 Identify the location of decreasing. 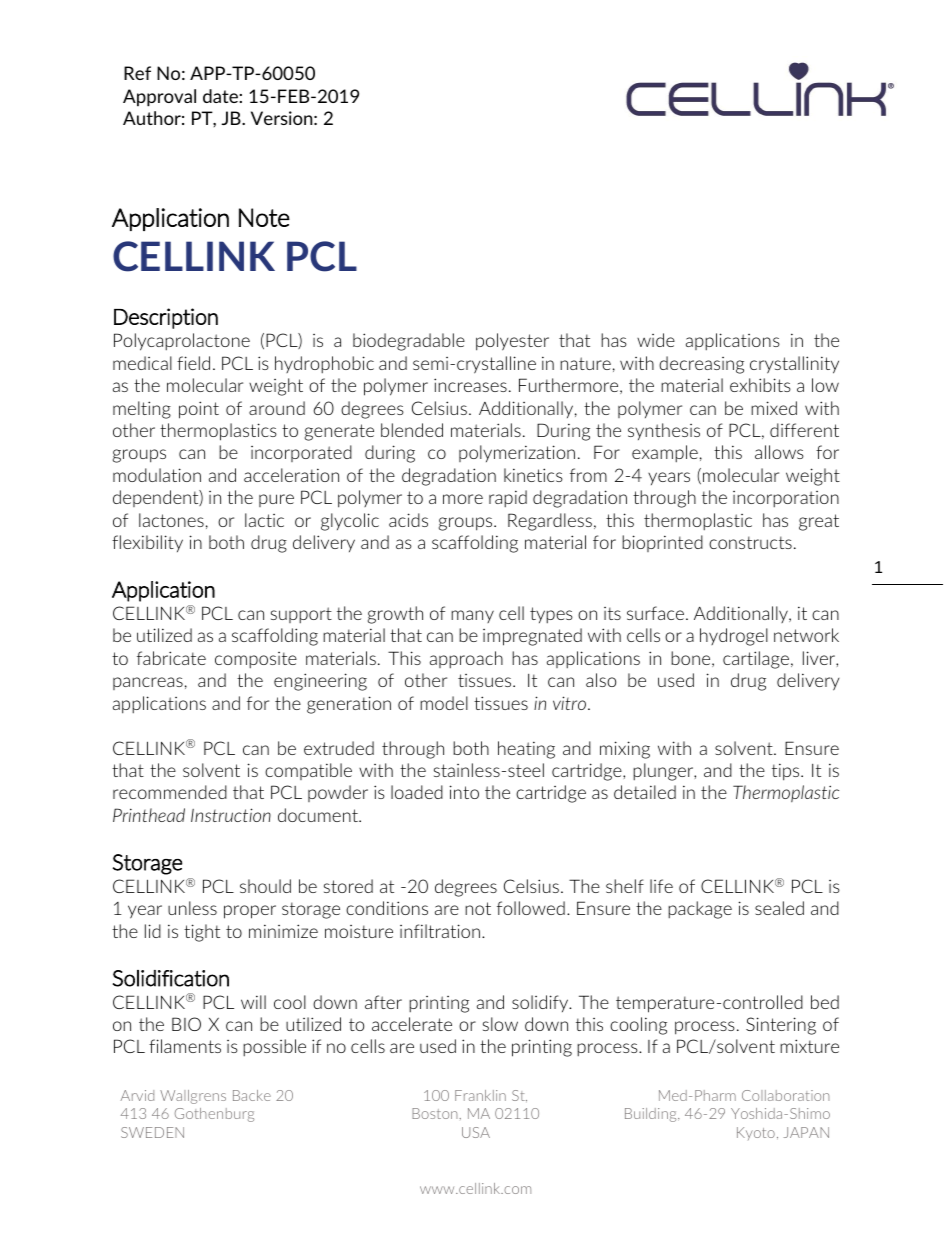
(701, 365).
